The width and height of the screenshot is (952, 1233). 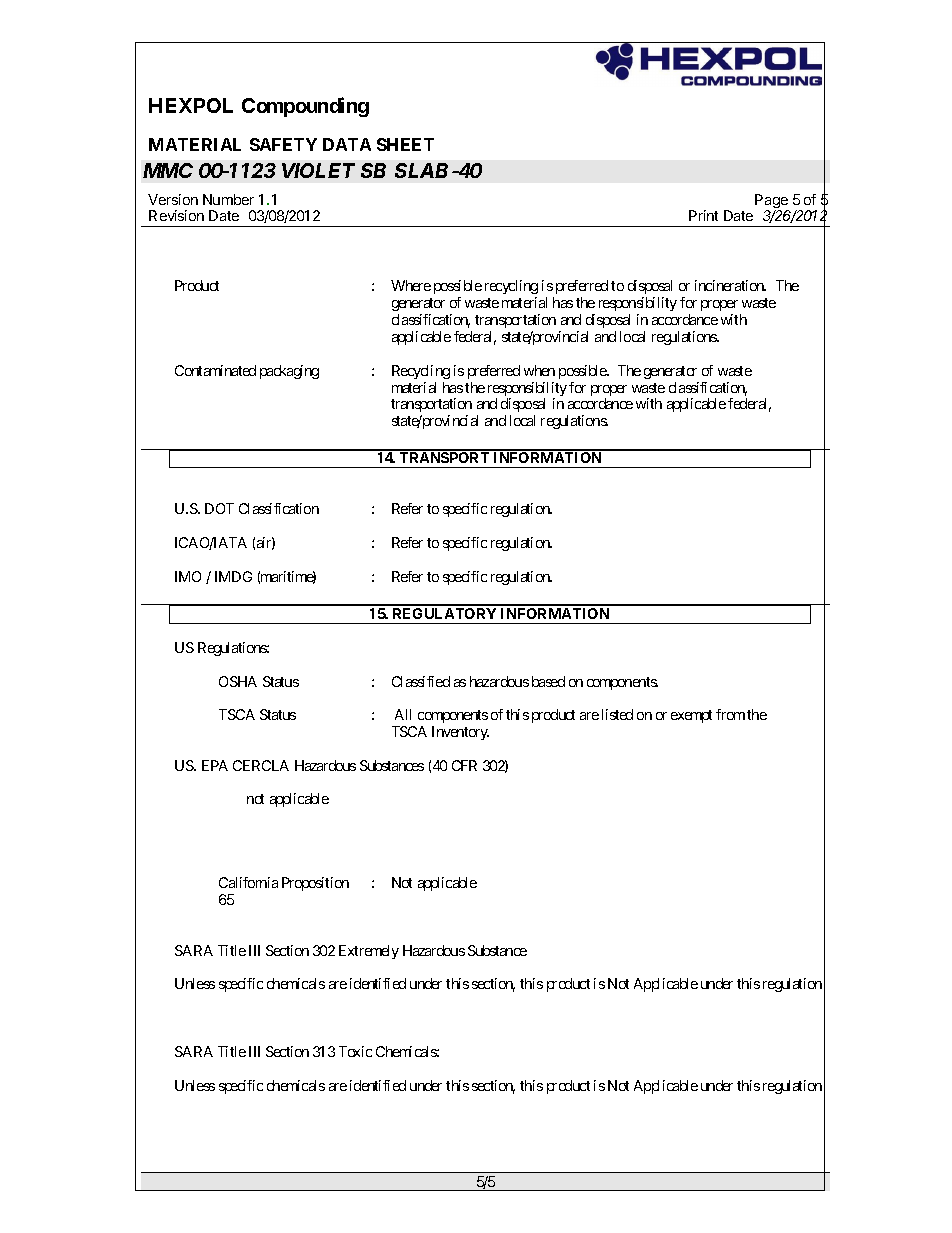 I want to click on exempt, so click(x=691, y=716).
